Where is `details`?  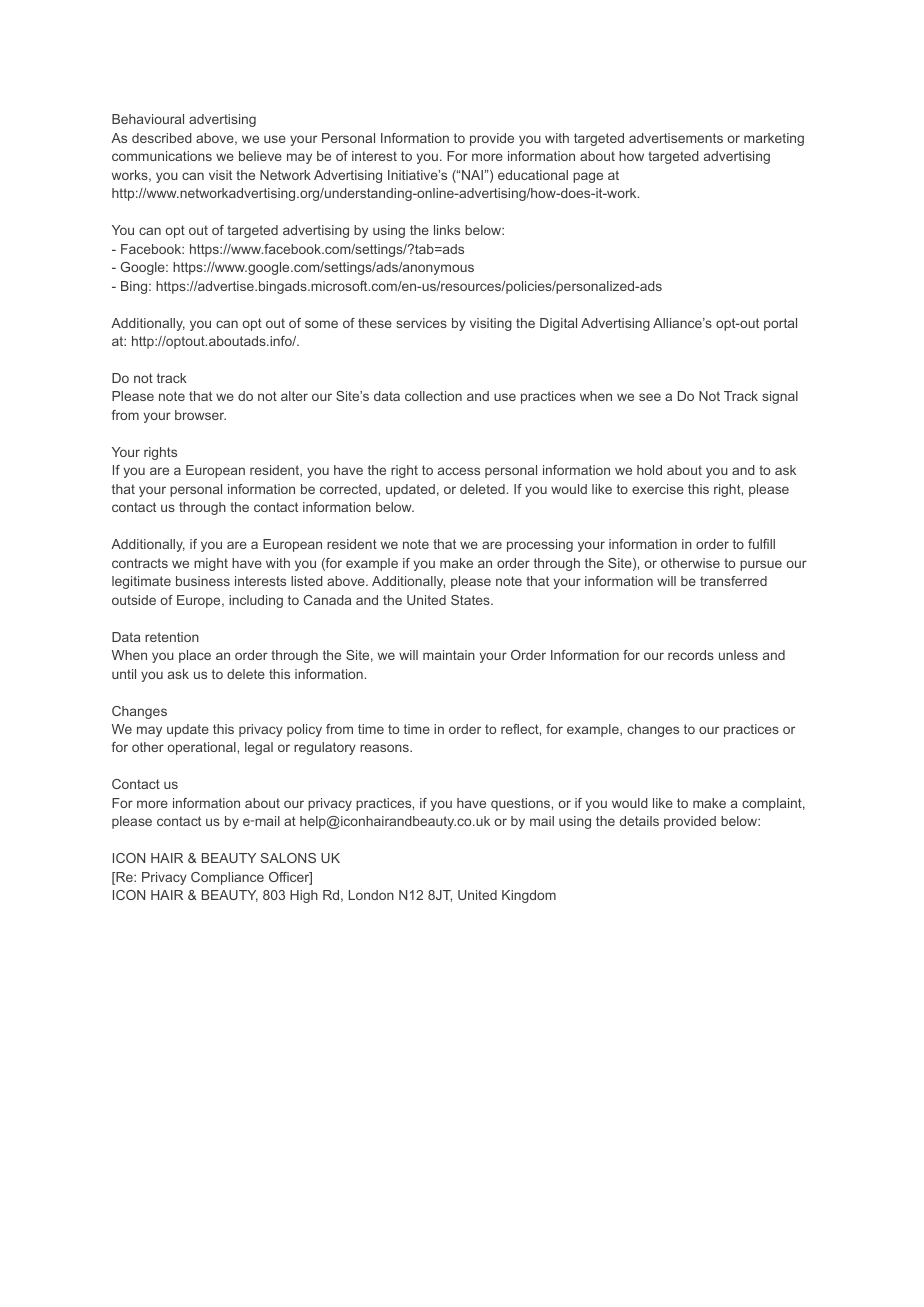 details is located at coordinates (639, 821).
